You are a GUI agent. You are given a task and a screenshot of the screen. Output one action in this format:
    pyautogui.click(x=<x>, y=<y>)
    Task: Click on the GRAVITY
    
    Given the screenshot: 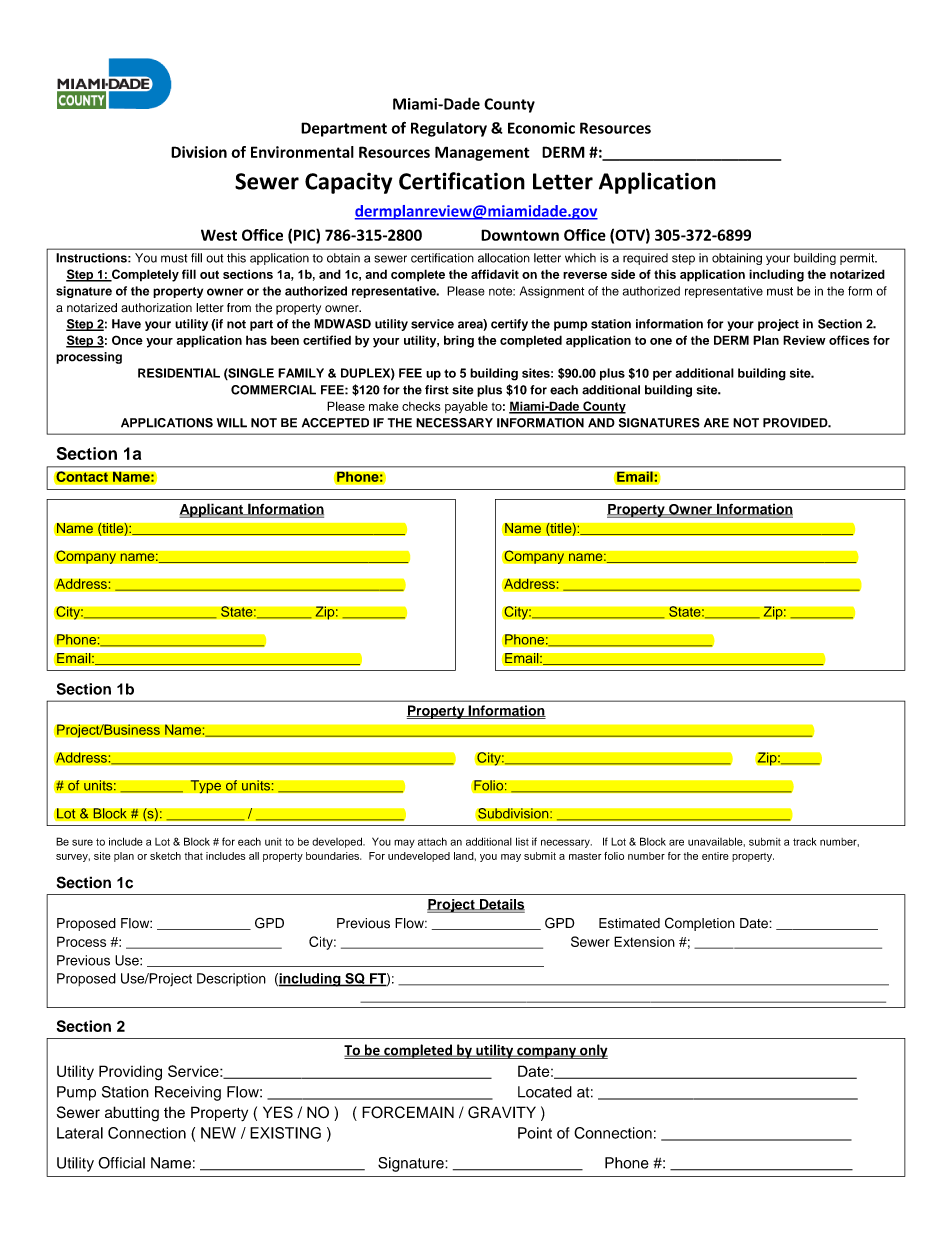 What is the action you would take?
    pyautogui.click(x=502, y=1112)
